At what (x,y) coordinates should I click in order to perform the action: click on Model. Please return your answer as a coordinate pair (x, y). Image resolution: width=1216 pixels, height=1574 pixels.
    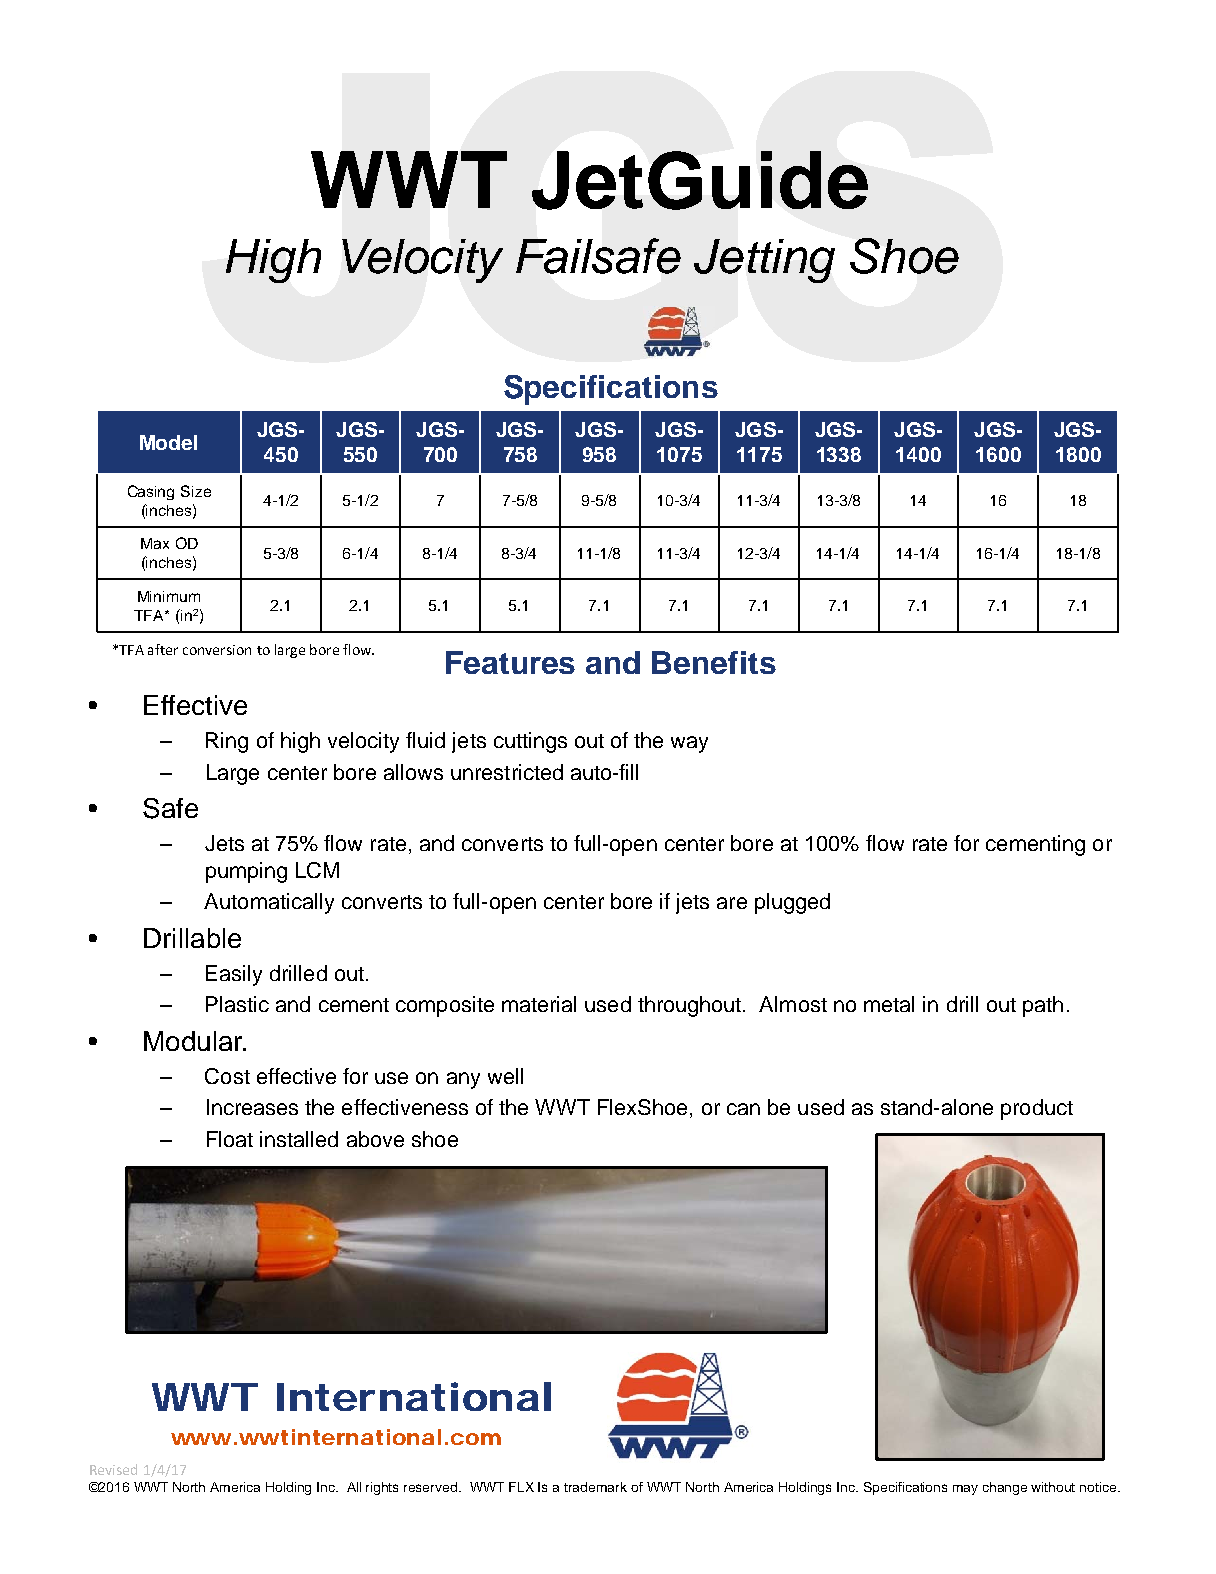
    Looking at the image, I should click on (168, 442).
